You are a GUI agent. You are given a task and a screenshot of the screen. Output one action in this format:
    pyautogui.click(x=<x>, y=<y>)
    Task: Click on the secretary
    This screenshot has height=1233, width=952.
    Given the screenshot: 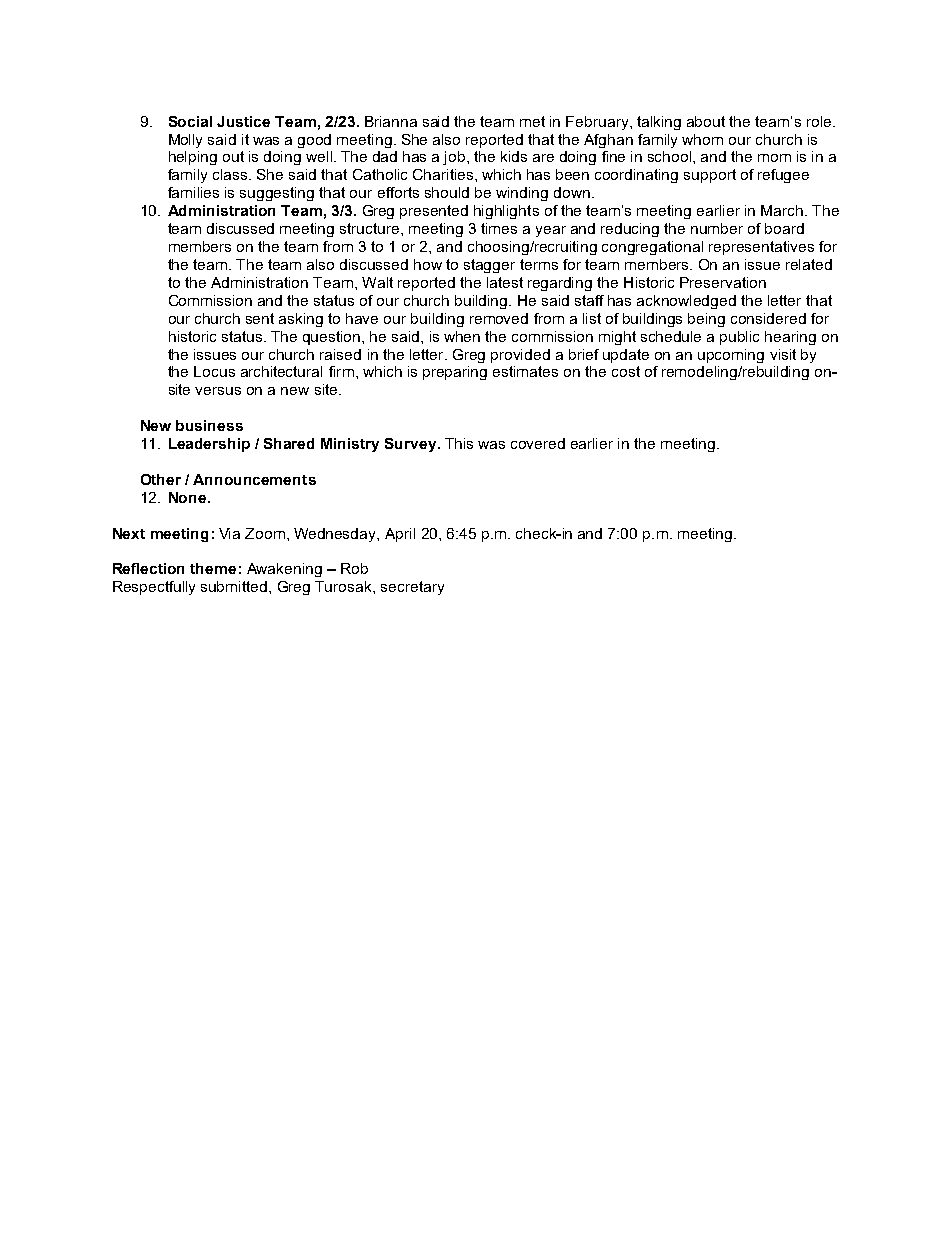 What is the action you would take?
    pyautogui.click(x=412, y=588)
